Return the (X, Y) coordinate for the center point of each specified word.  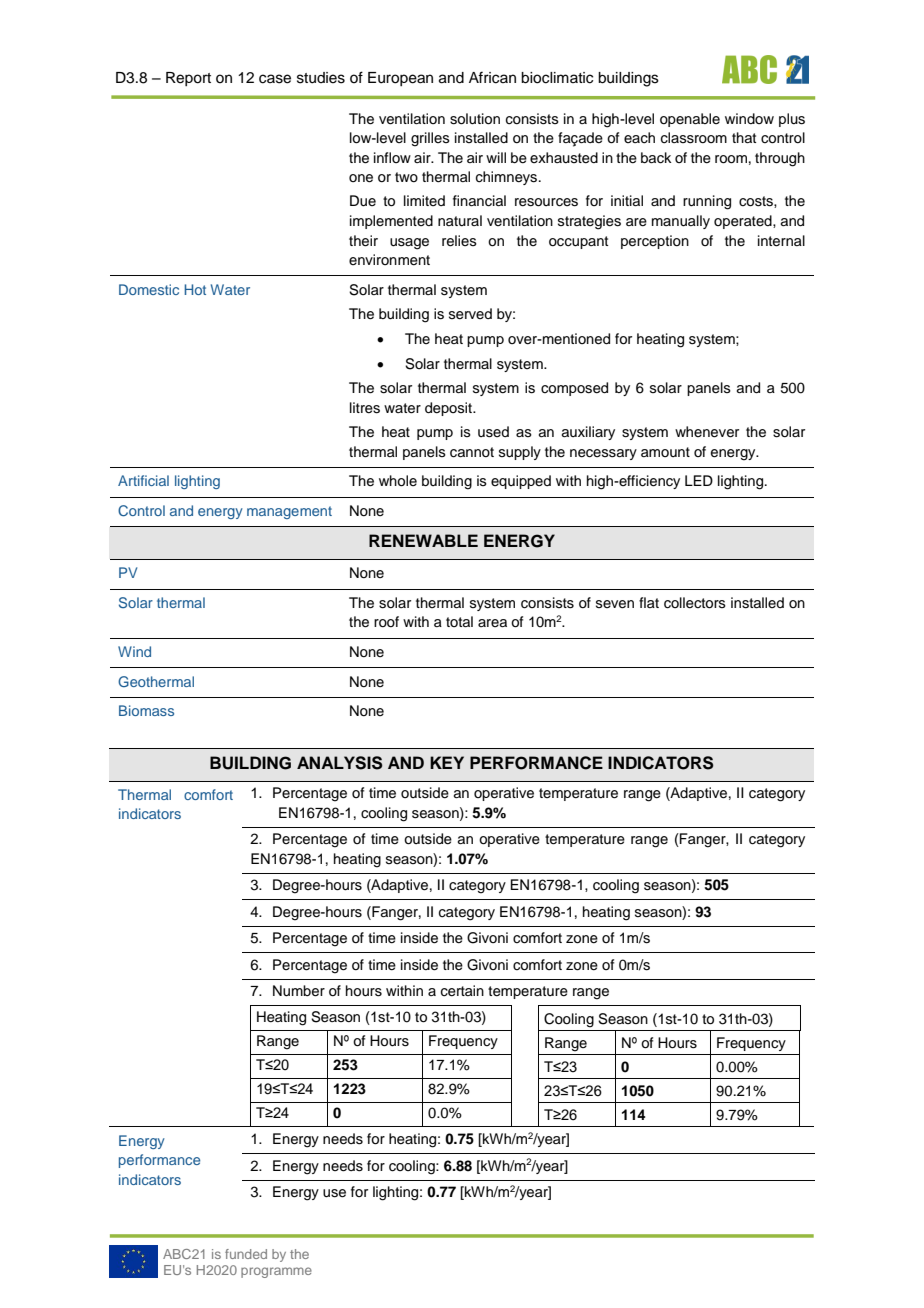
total (459, 621)
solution (475, 119)
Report (188, 79)
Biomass (146, 710)
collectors (695, 603)
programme (276, 1272)
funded (246, 1254)
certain (462, 991)
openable (690, 120)
